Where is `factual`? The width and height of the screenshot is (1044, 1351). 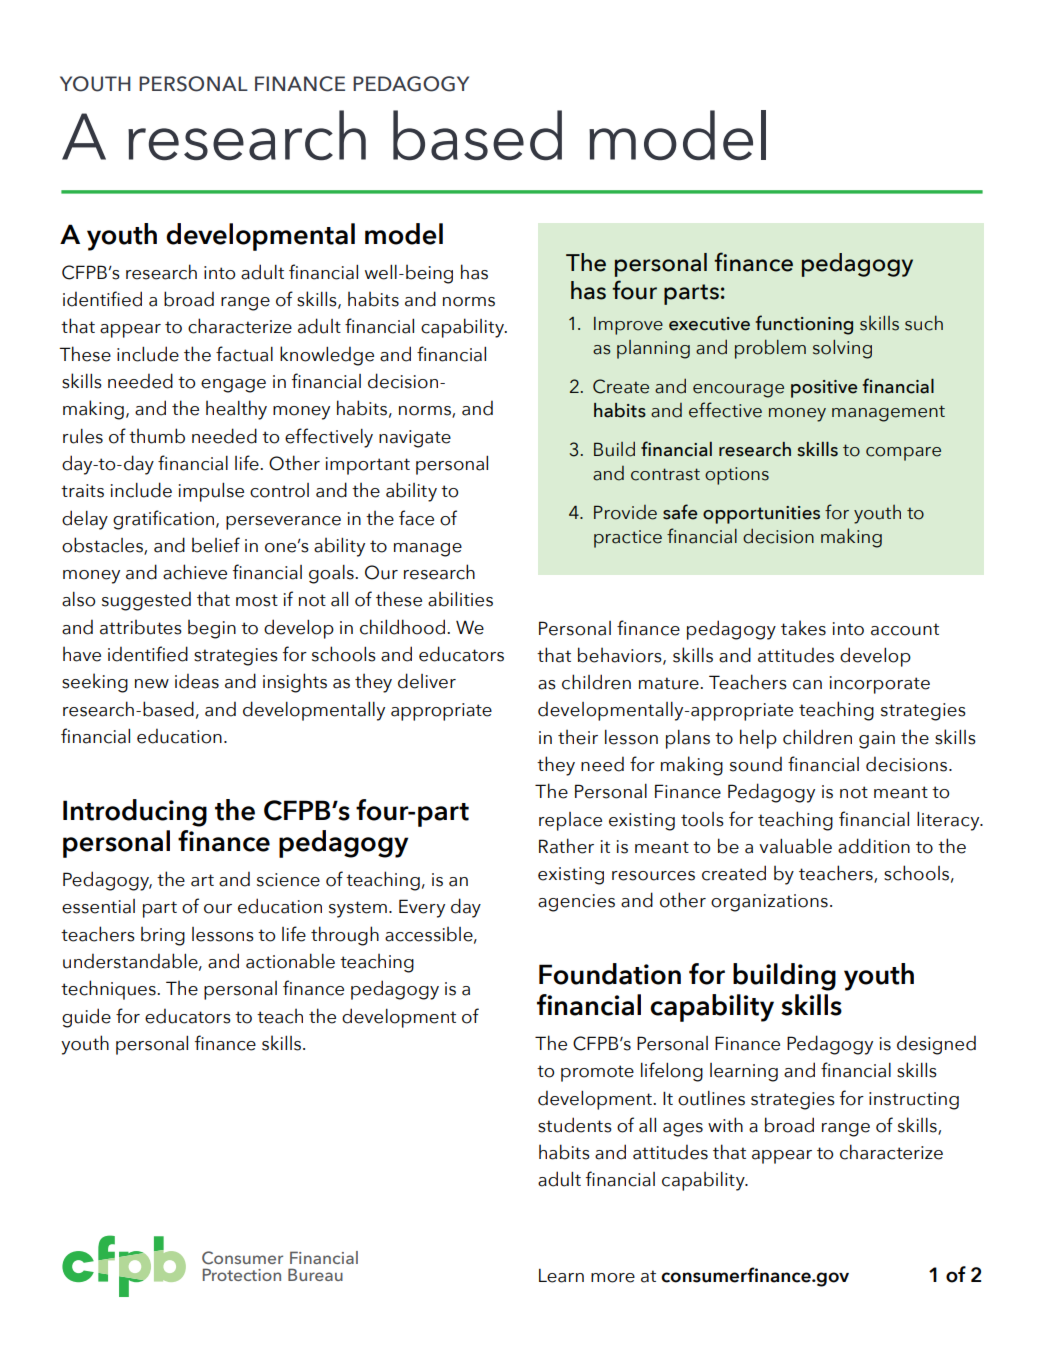 factual is located at coordinates (244, 354).
